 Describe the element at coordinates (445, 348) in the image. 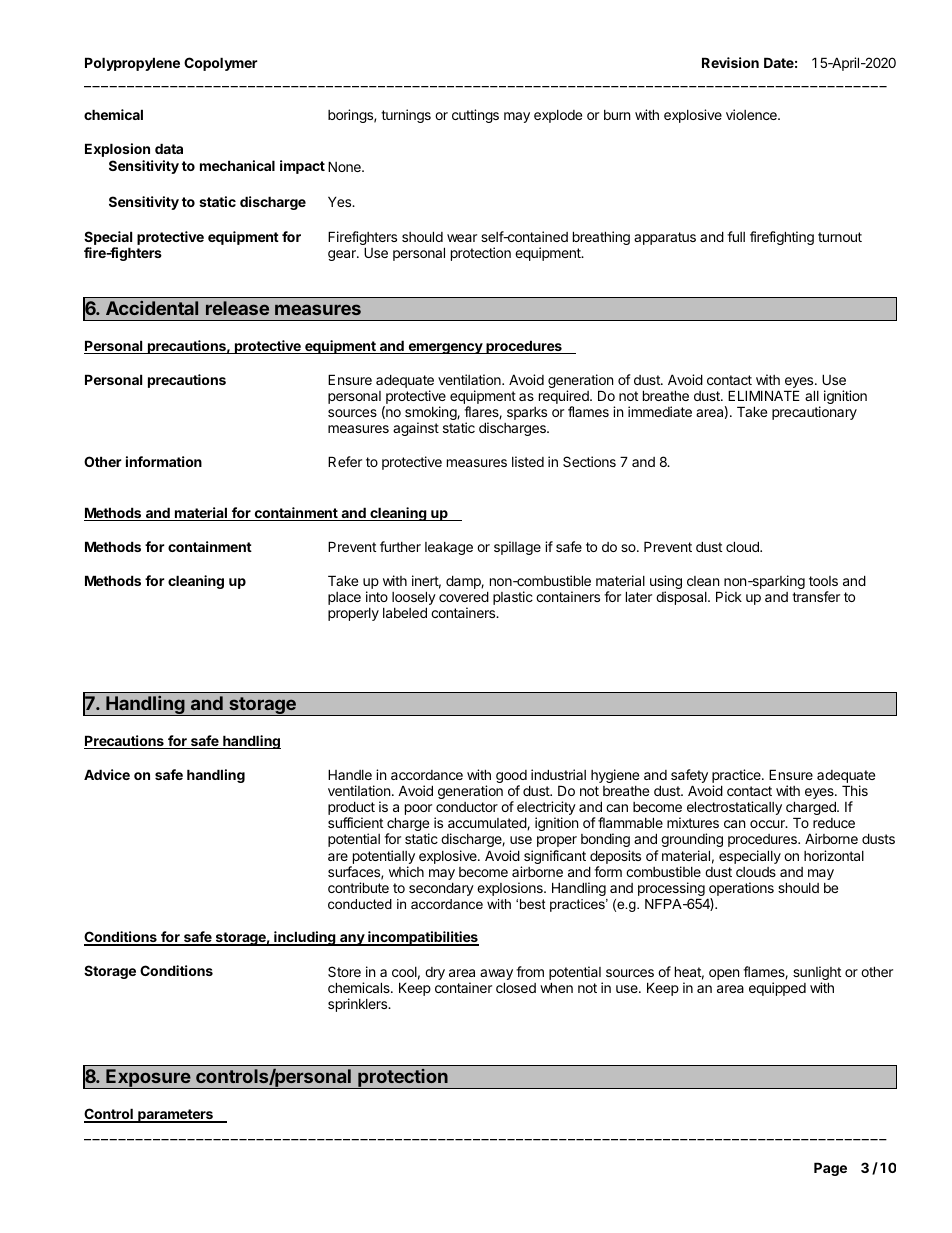

I see `emergency` at that location.
